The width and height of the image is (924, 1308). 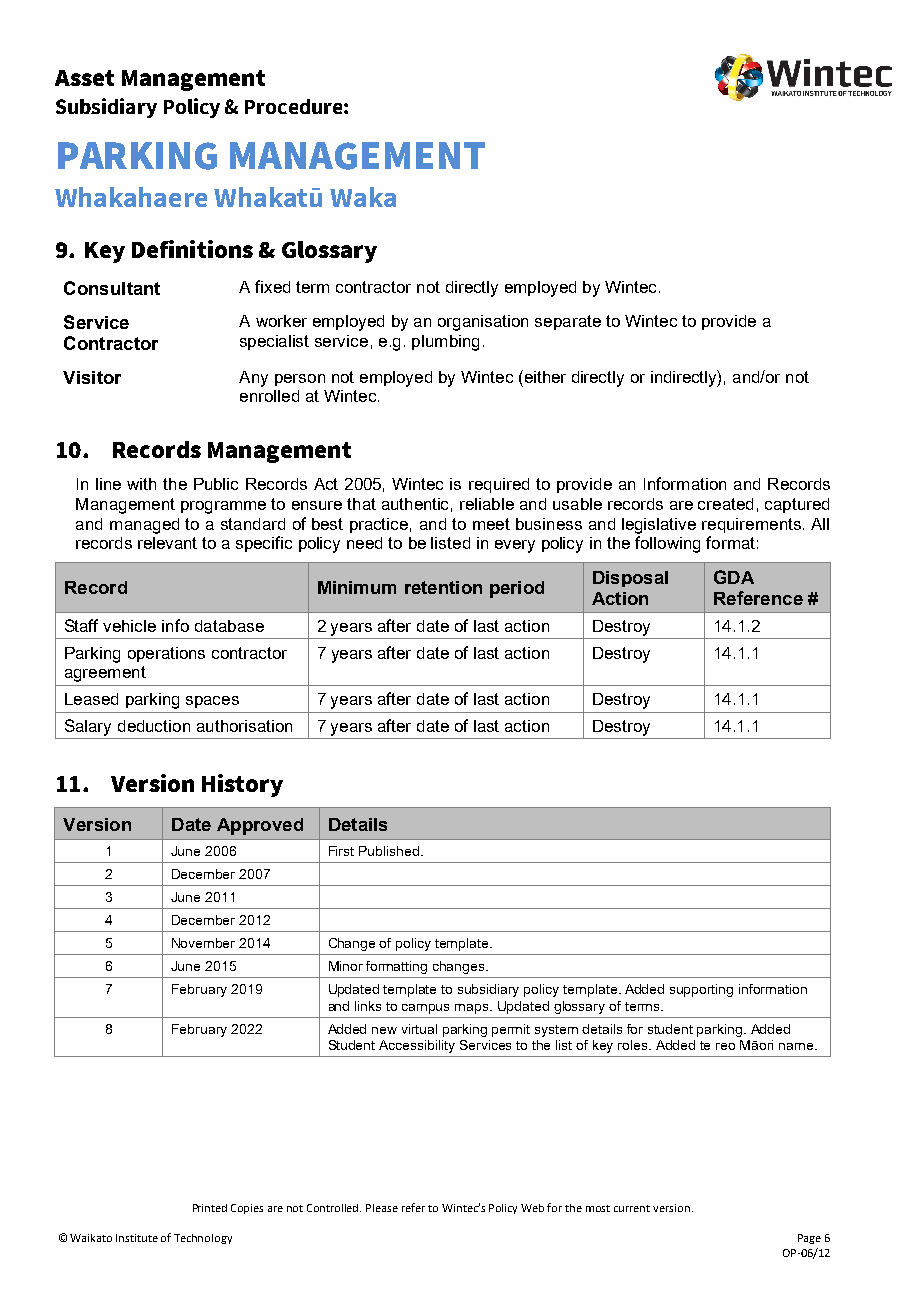 What do you see at coordinates (363, 197) in the image?
I see `Waka` at bounding box center [363, 197].
